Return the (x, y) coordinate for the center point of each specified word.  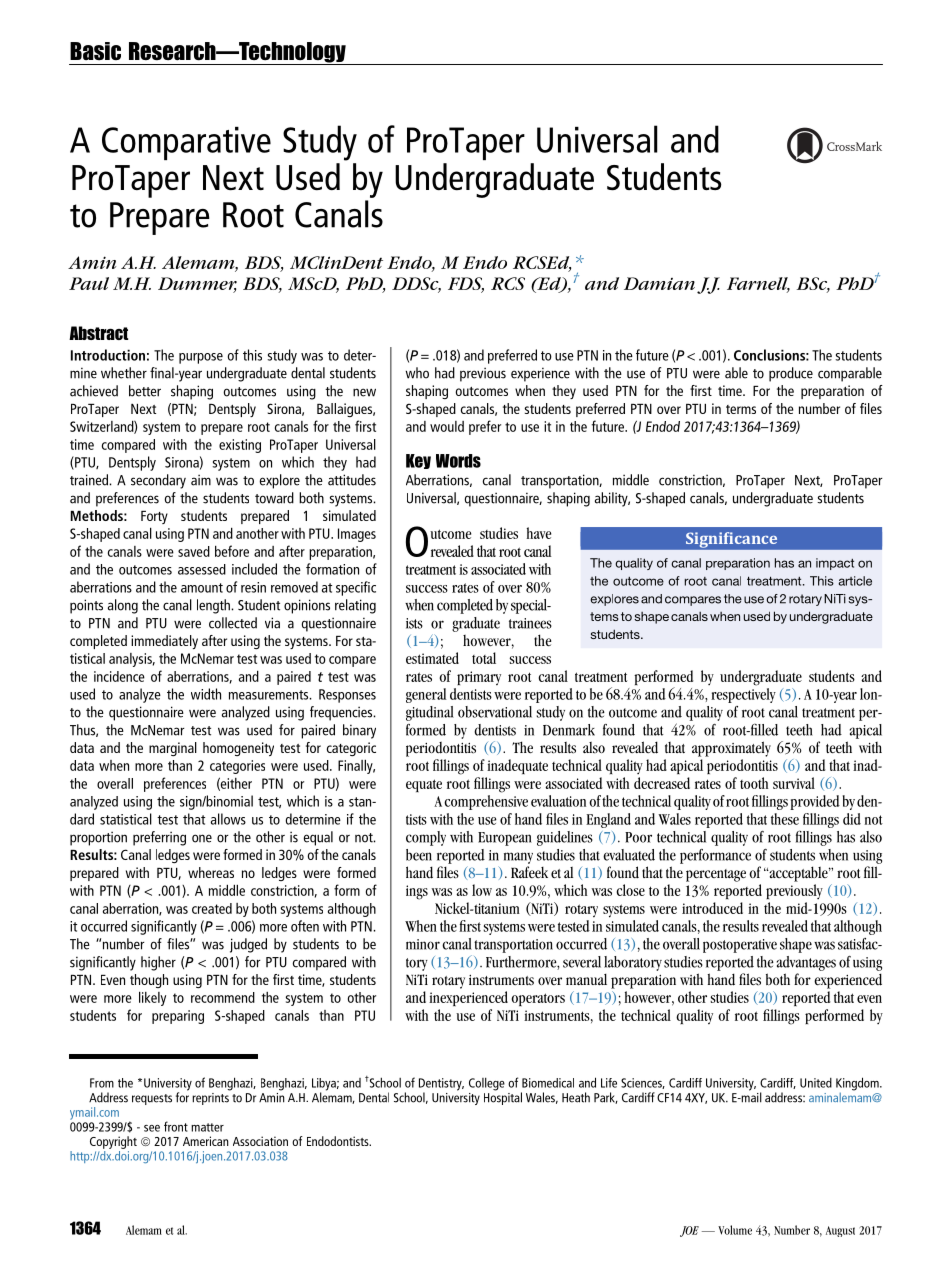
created (212, 908)
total (484, 658)
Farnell (758, 284)
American (206, 1141)
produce (791, 374)
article (855, 581)
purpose (201, 358)
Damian (659, 283)
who (417, 373)
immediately (164, 642)
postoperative (740, 946)
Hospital (503, 1097)
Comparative (186, 143)
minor (423, 944)
